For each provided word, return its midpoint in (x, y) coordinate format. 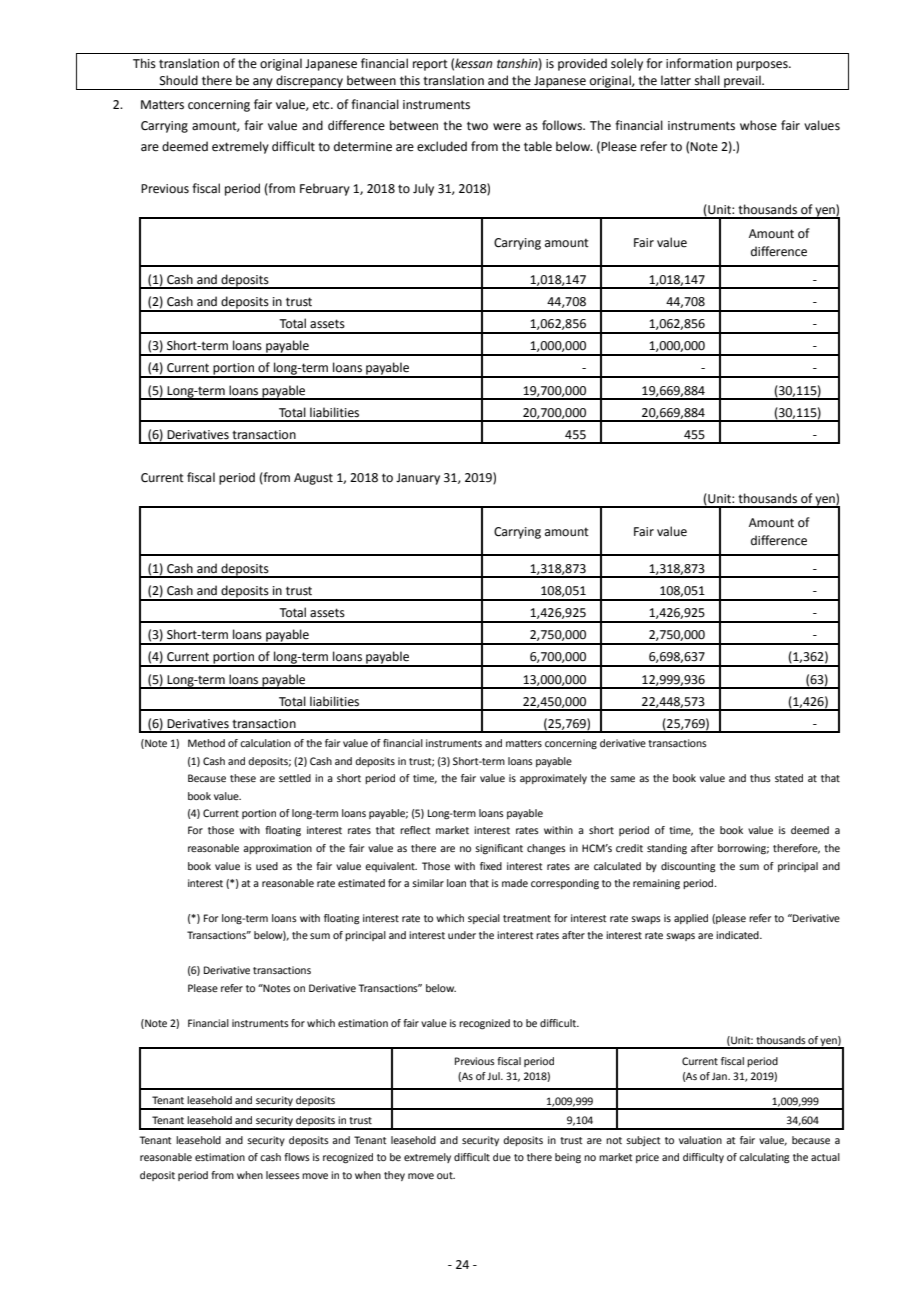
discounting (688, 867)
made (515, 883)
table (538, 146)
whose (758, 125)
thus (760, 778)
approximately (553, 779)
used (267, 866)
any (263, 84)
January (418, 479)
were (507, 127)
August (313, 479)
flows (297, 1157)
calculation (265, 743)
